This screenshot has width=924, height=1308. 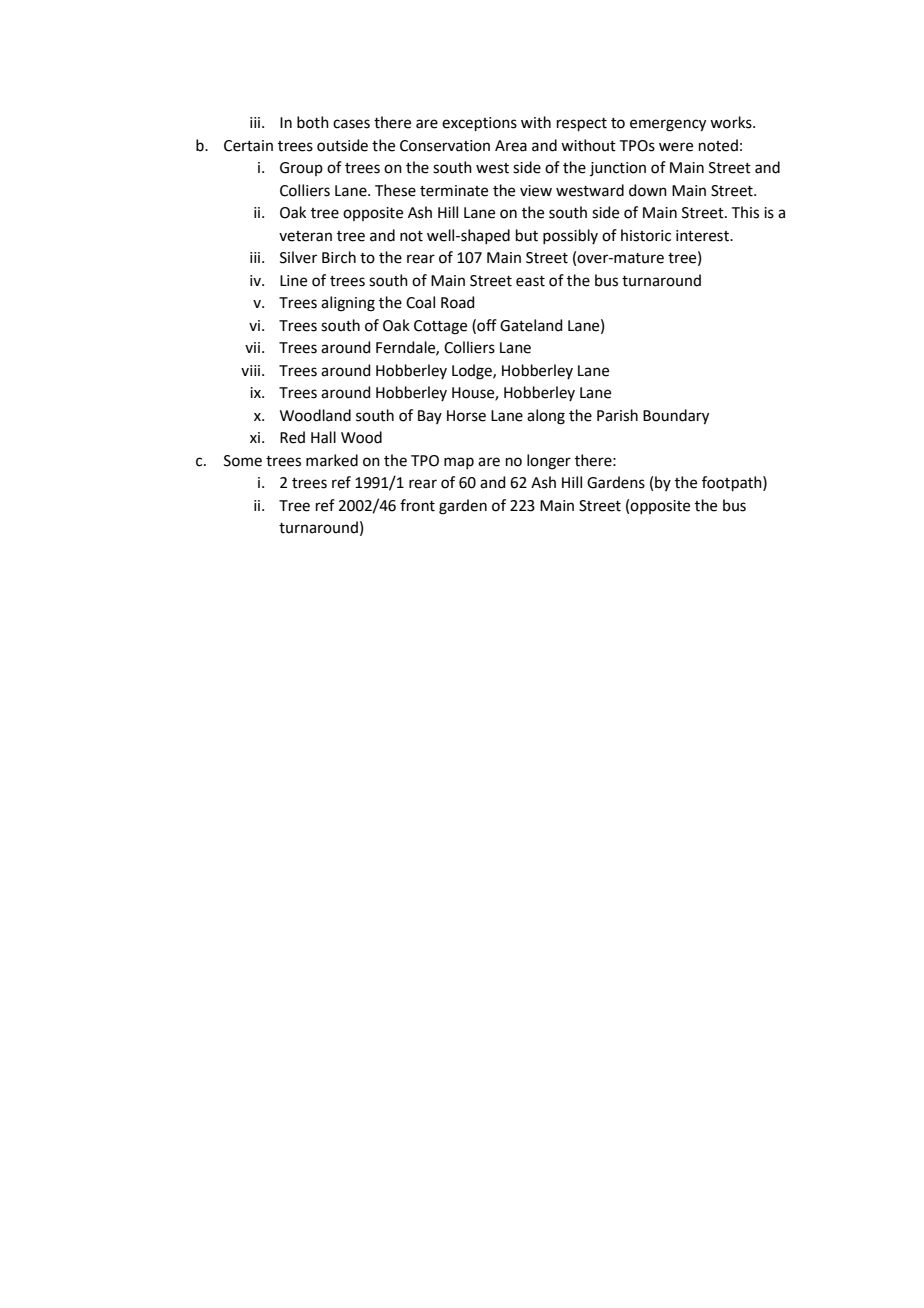 I want to click on exceptions, so click(x=479, y=124).
